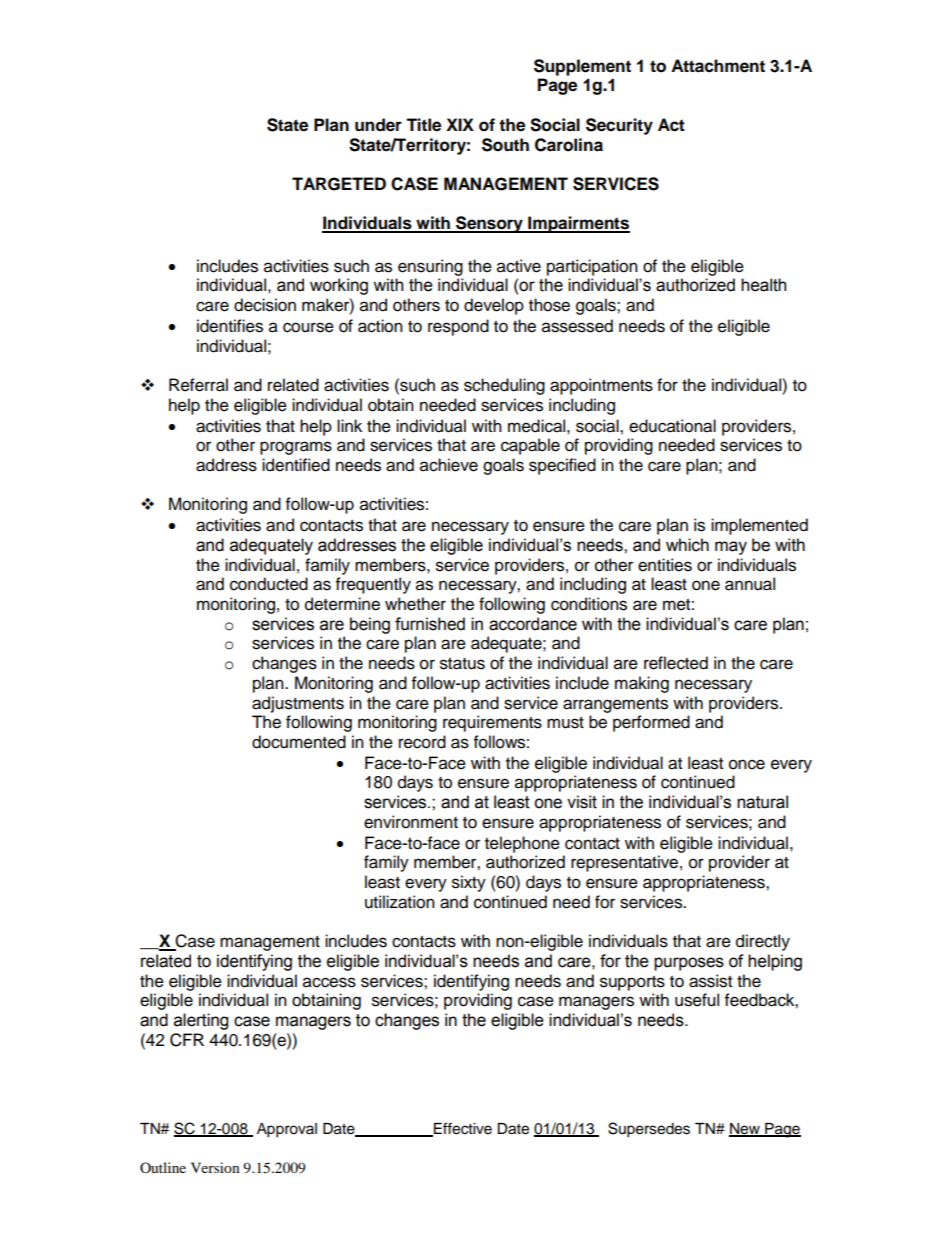 This screenshot has height=1233, width=952. I want to click on TARGETED, so click(339, 184).
